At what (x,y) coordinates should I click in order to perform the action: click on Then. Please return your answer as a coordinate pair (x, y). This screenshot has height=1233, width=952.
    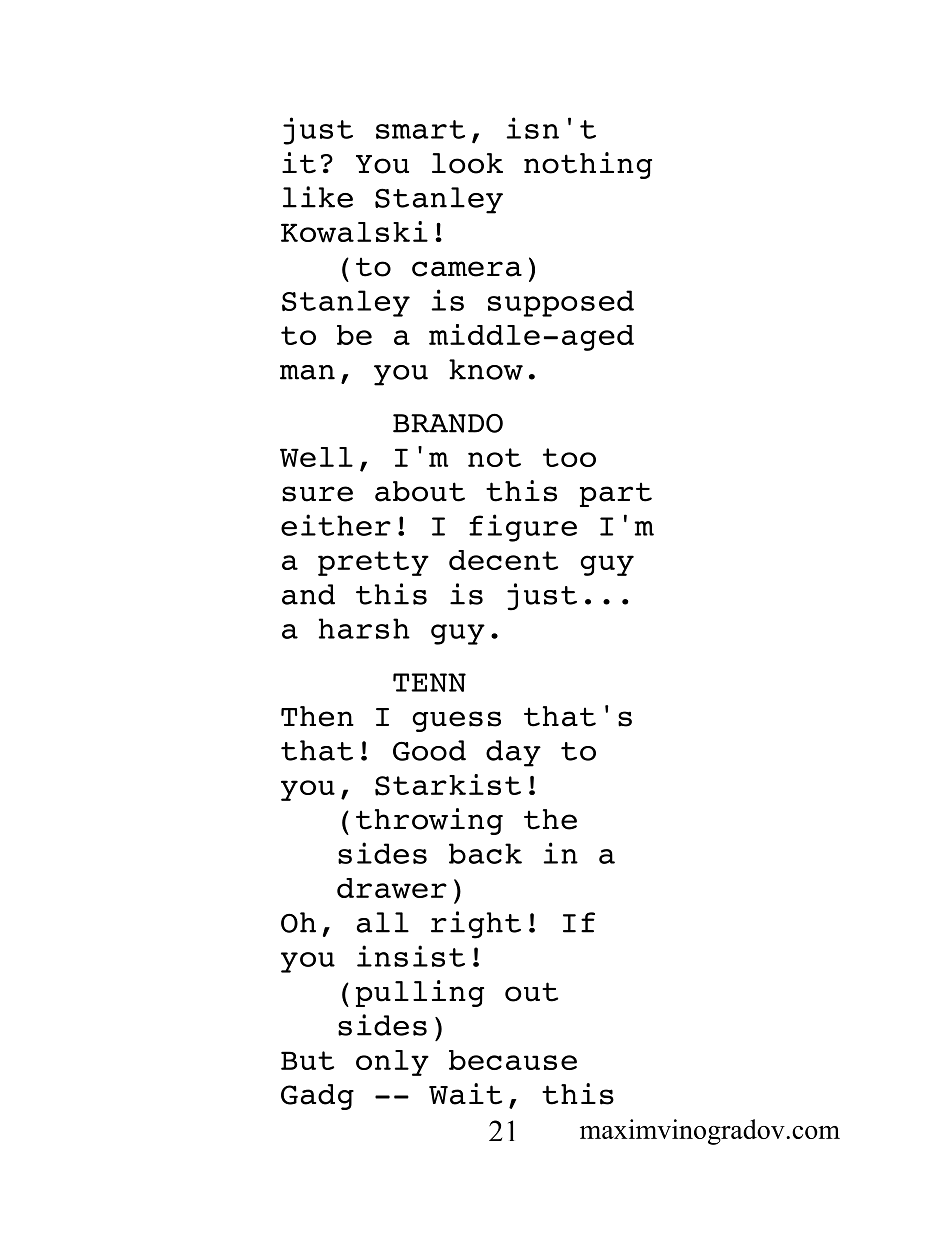
    Looking at the image, I should click on (317, 716).
